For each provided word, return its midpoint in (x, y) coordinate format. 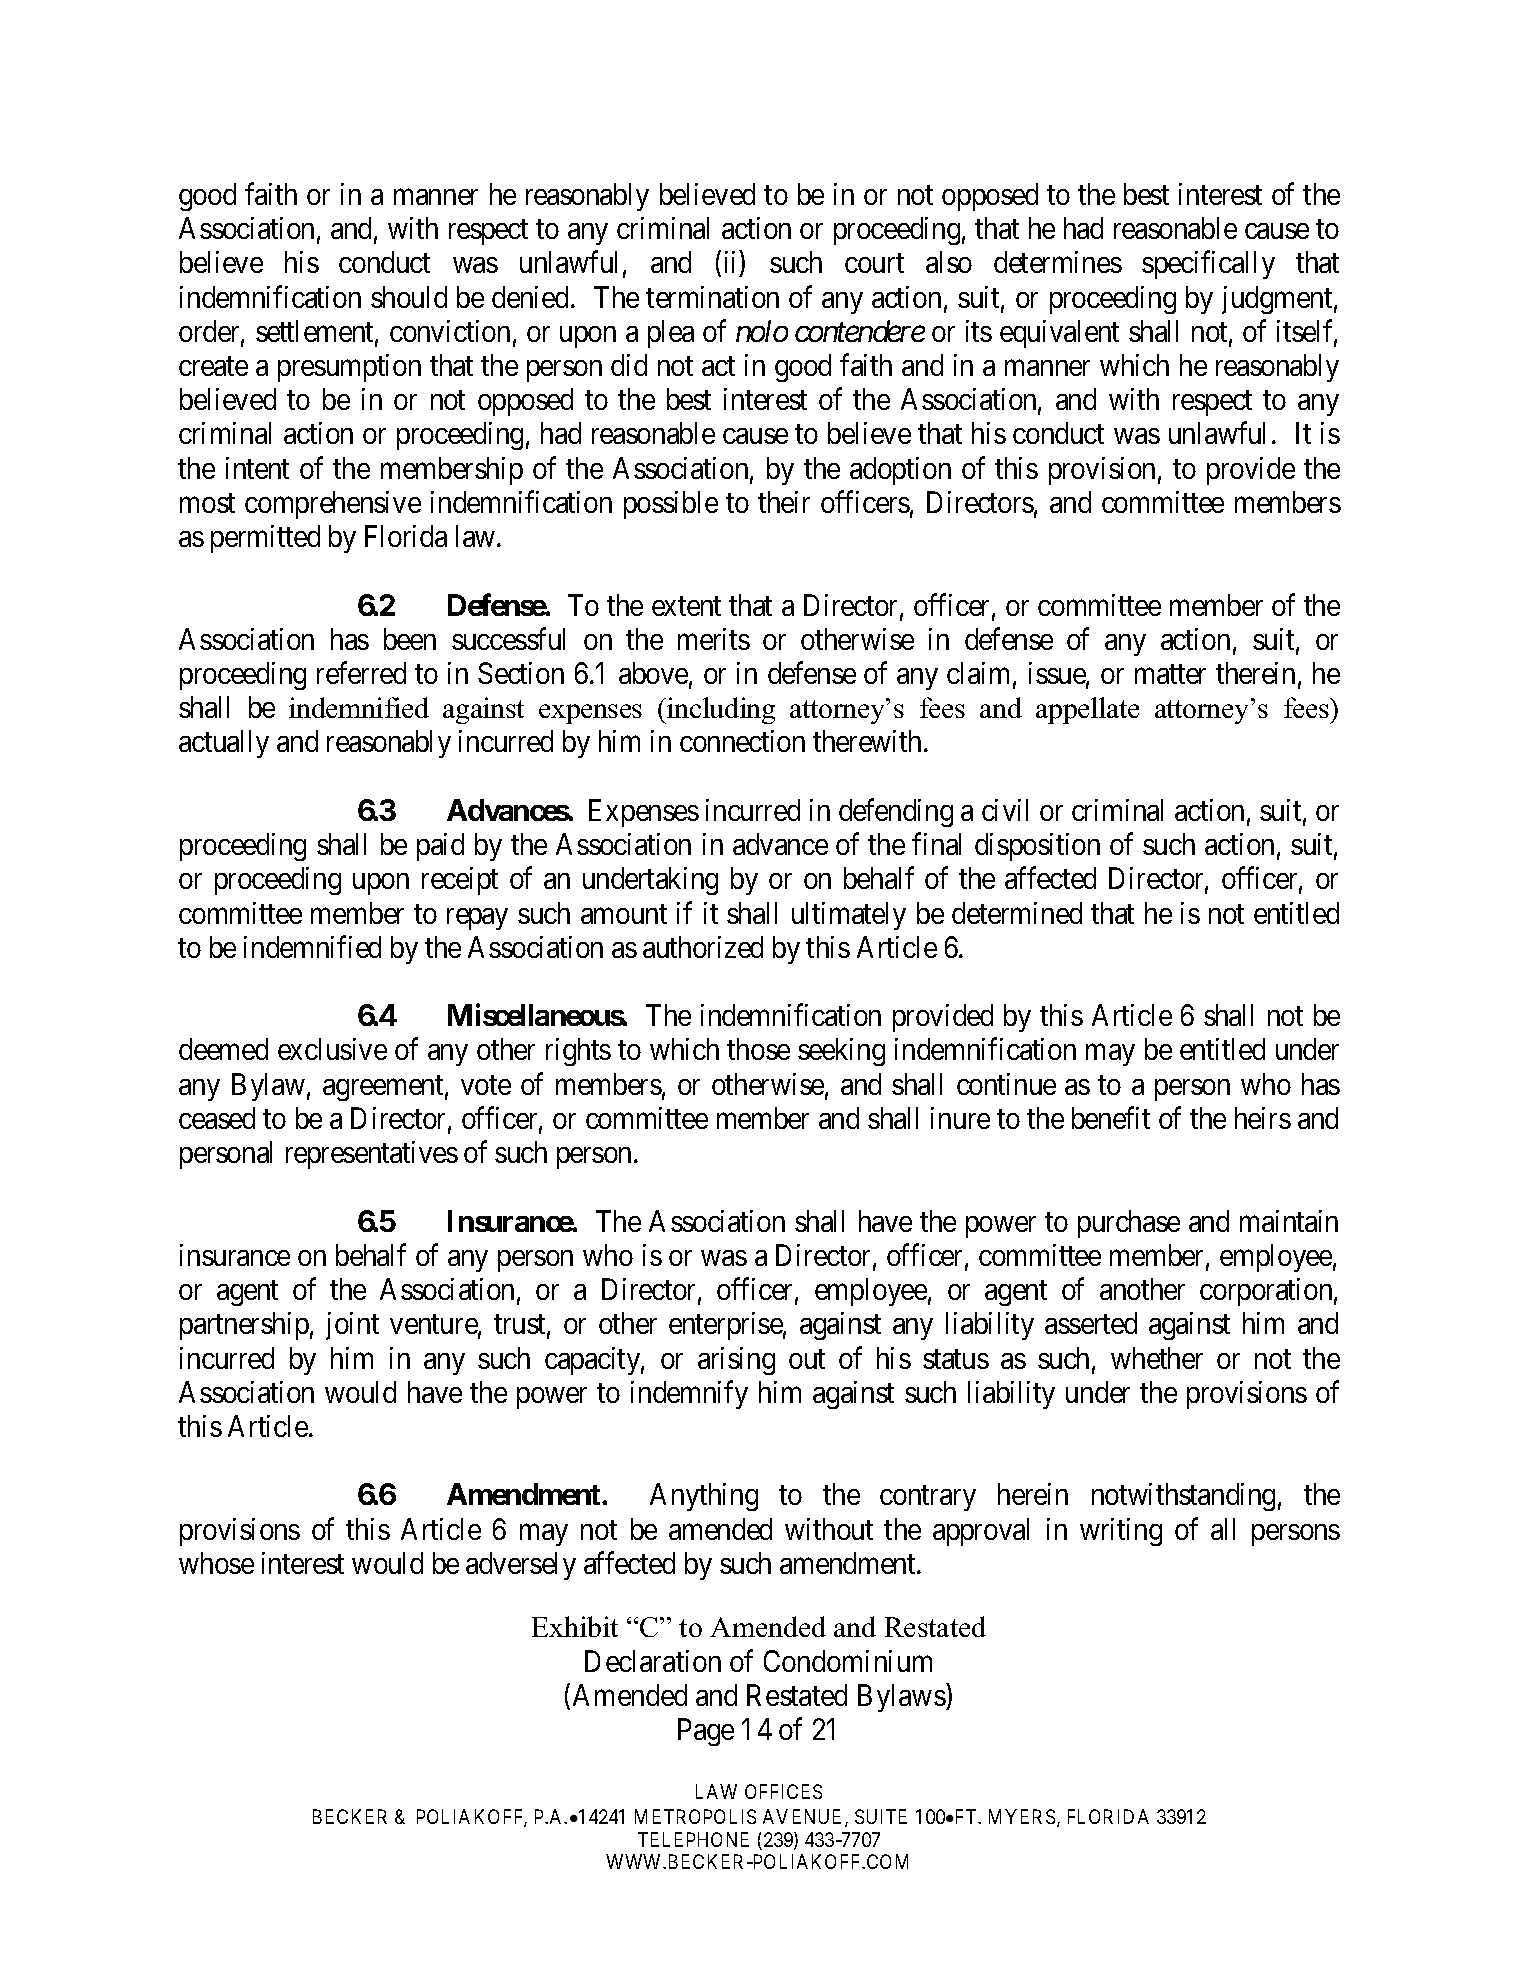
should (409, 297)
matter (1170, 674)
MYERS (1022, 1816)
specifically (1208, 265)
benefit (1111, 1118)
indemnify (689, 1394)
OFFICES (783, 1791)
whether (1157, 1358)
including (720, 710)
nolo (762, 331)
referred (361, 673)
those (758, 1049)
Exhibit (575, 1626)
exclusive (332, 1049)
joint (352, 1326)
